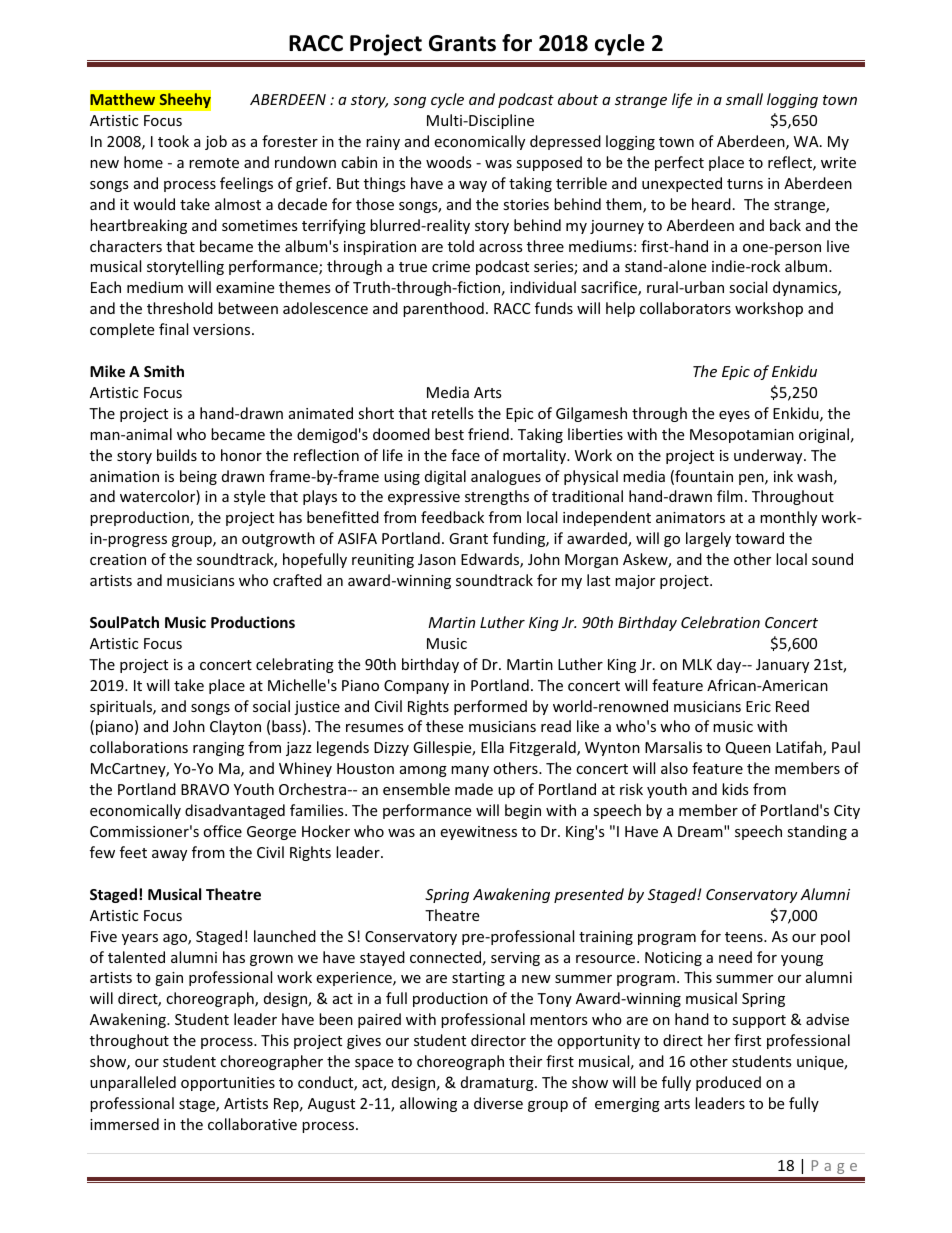 The width and height of the screenshot is (952, 1233). I want to click on woods, so click(449, 162).
